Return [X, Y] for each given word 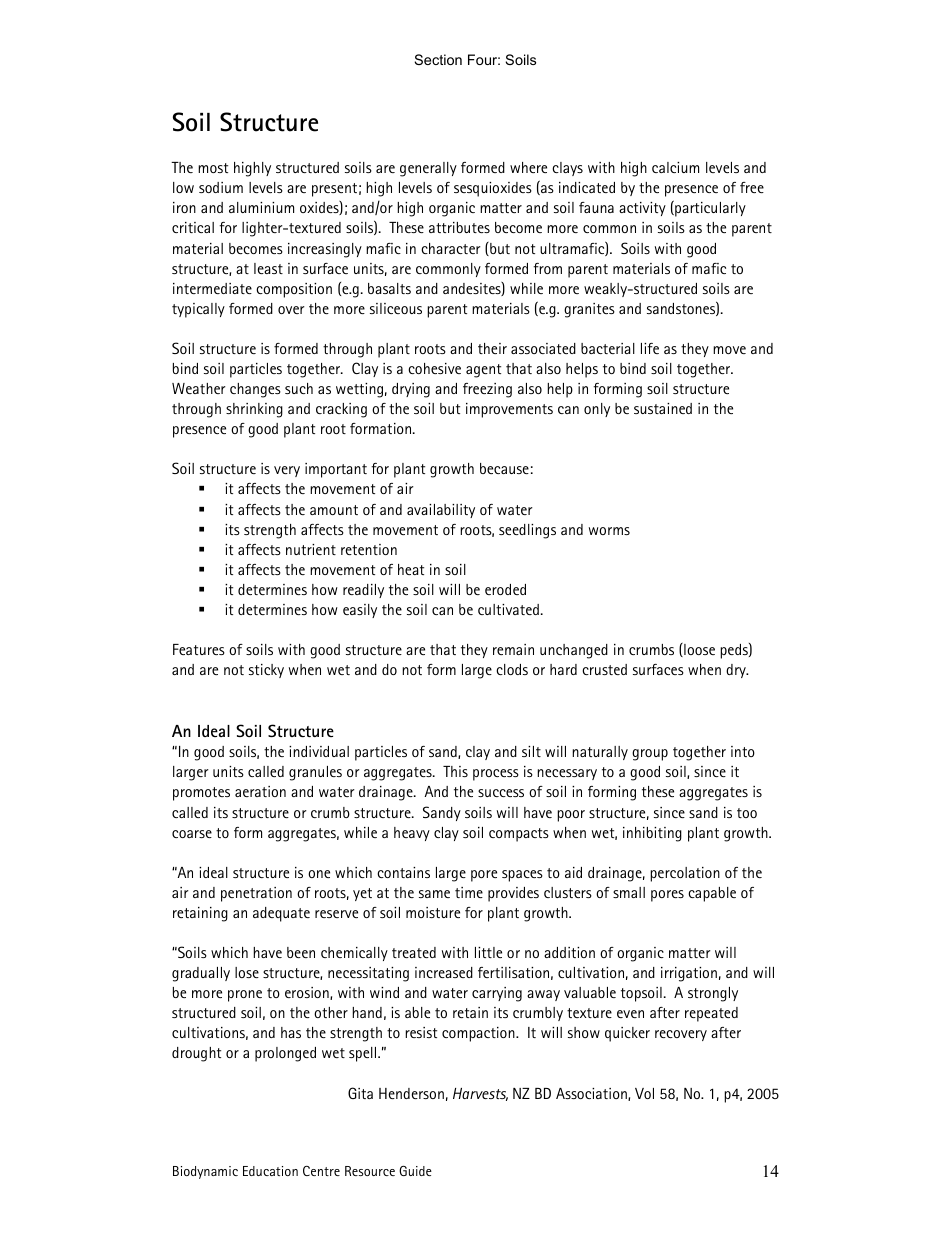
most [213, 168]
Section [438, 59]
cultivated [508, 609]
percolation [685, 874]
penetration [256, 894]
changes [255, 390]
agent [483, 371]
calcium [675, 167]
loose [698, 650]
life [650, 348]
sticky [266, 671]
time [469, 892]
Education [270, 1171]
